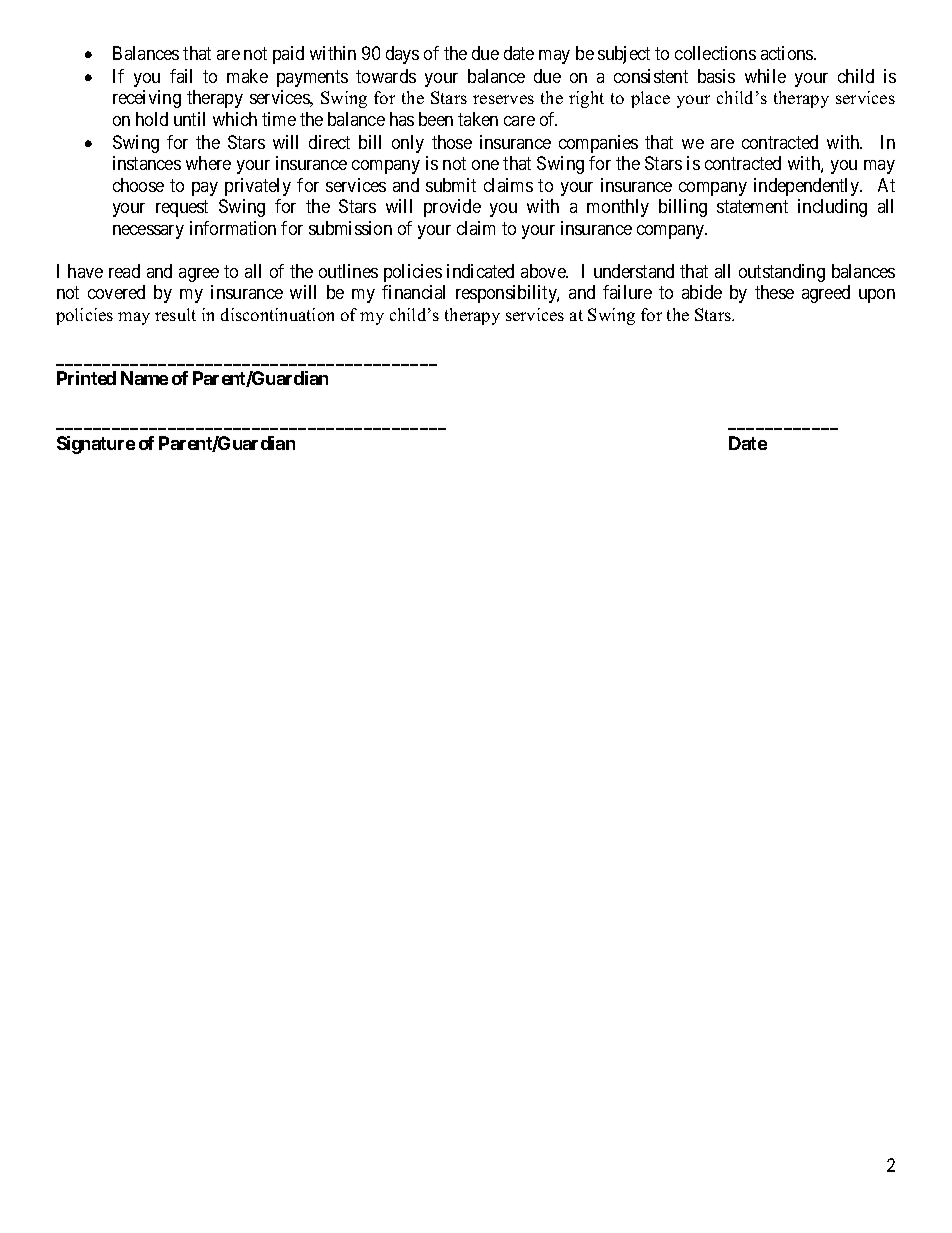 This image has width=952, height=1233. Describe the element at coordinates (782, 273) in the image. I see `outstanding` at that location.
